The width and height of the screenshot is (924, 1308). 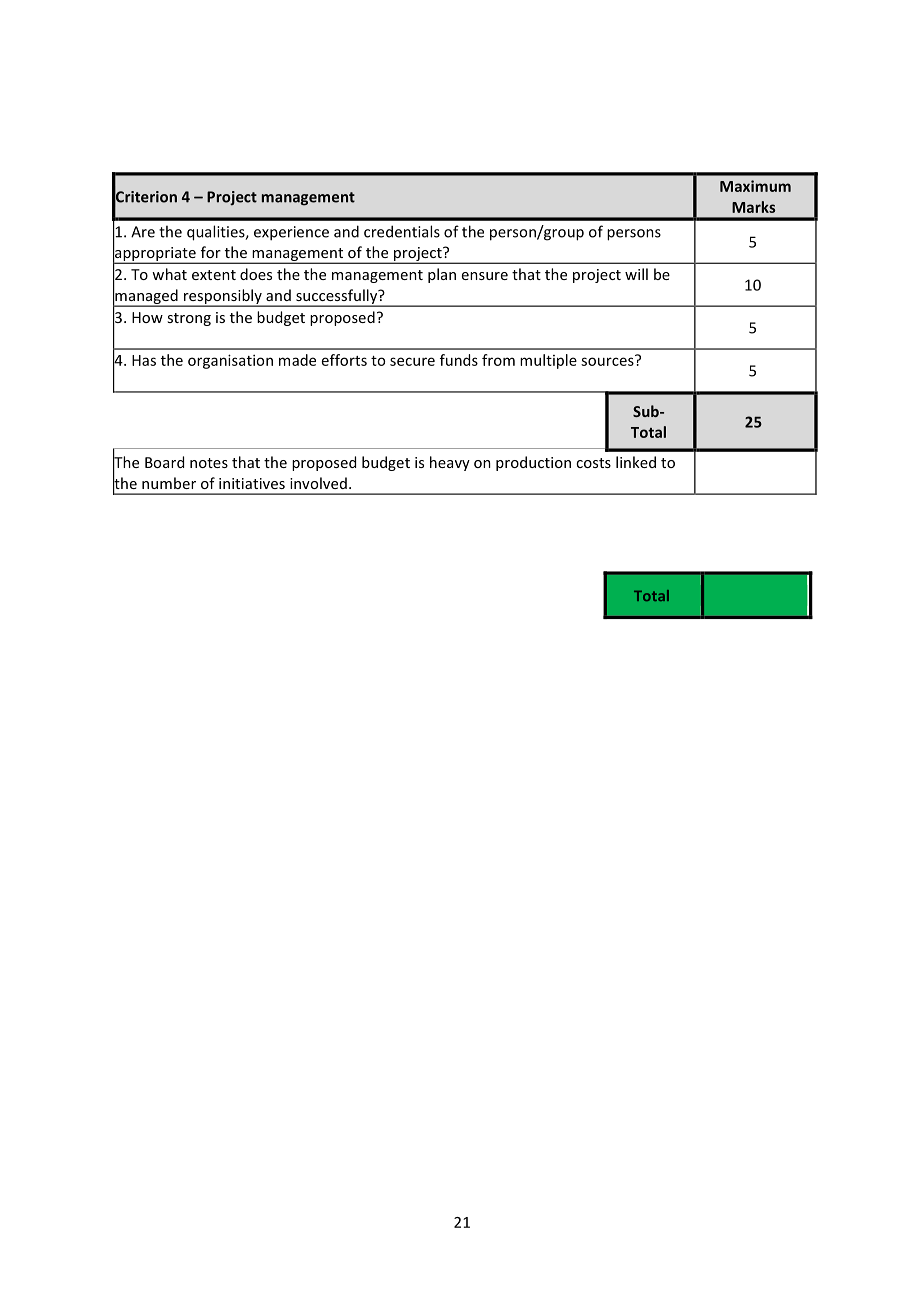 What do you see at coordinates (755, 186) in the screenshot?
I see `Maximum` at bounding box center [755, 186].
